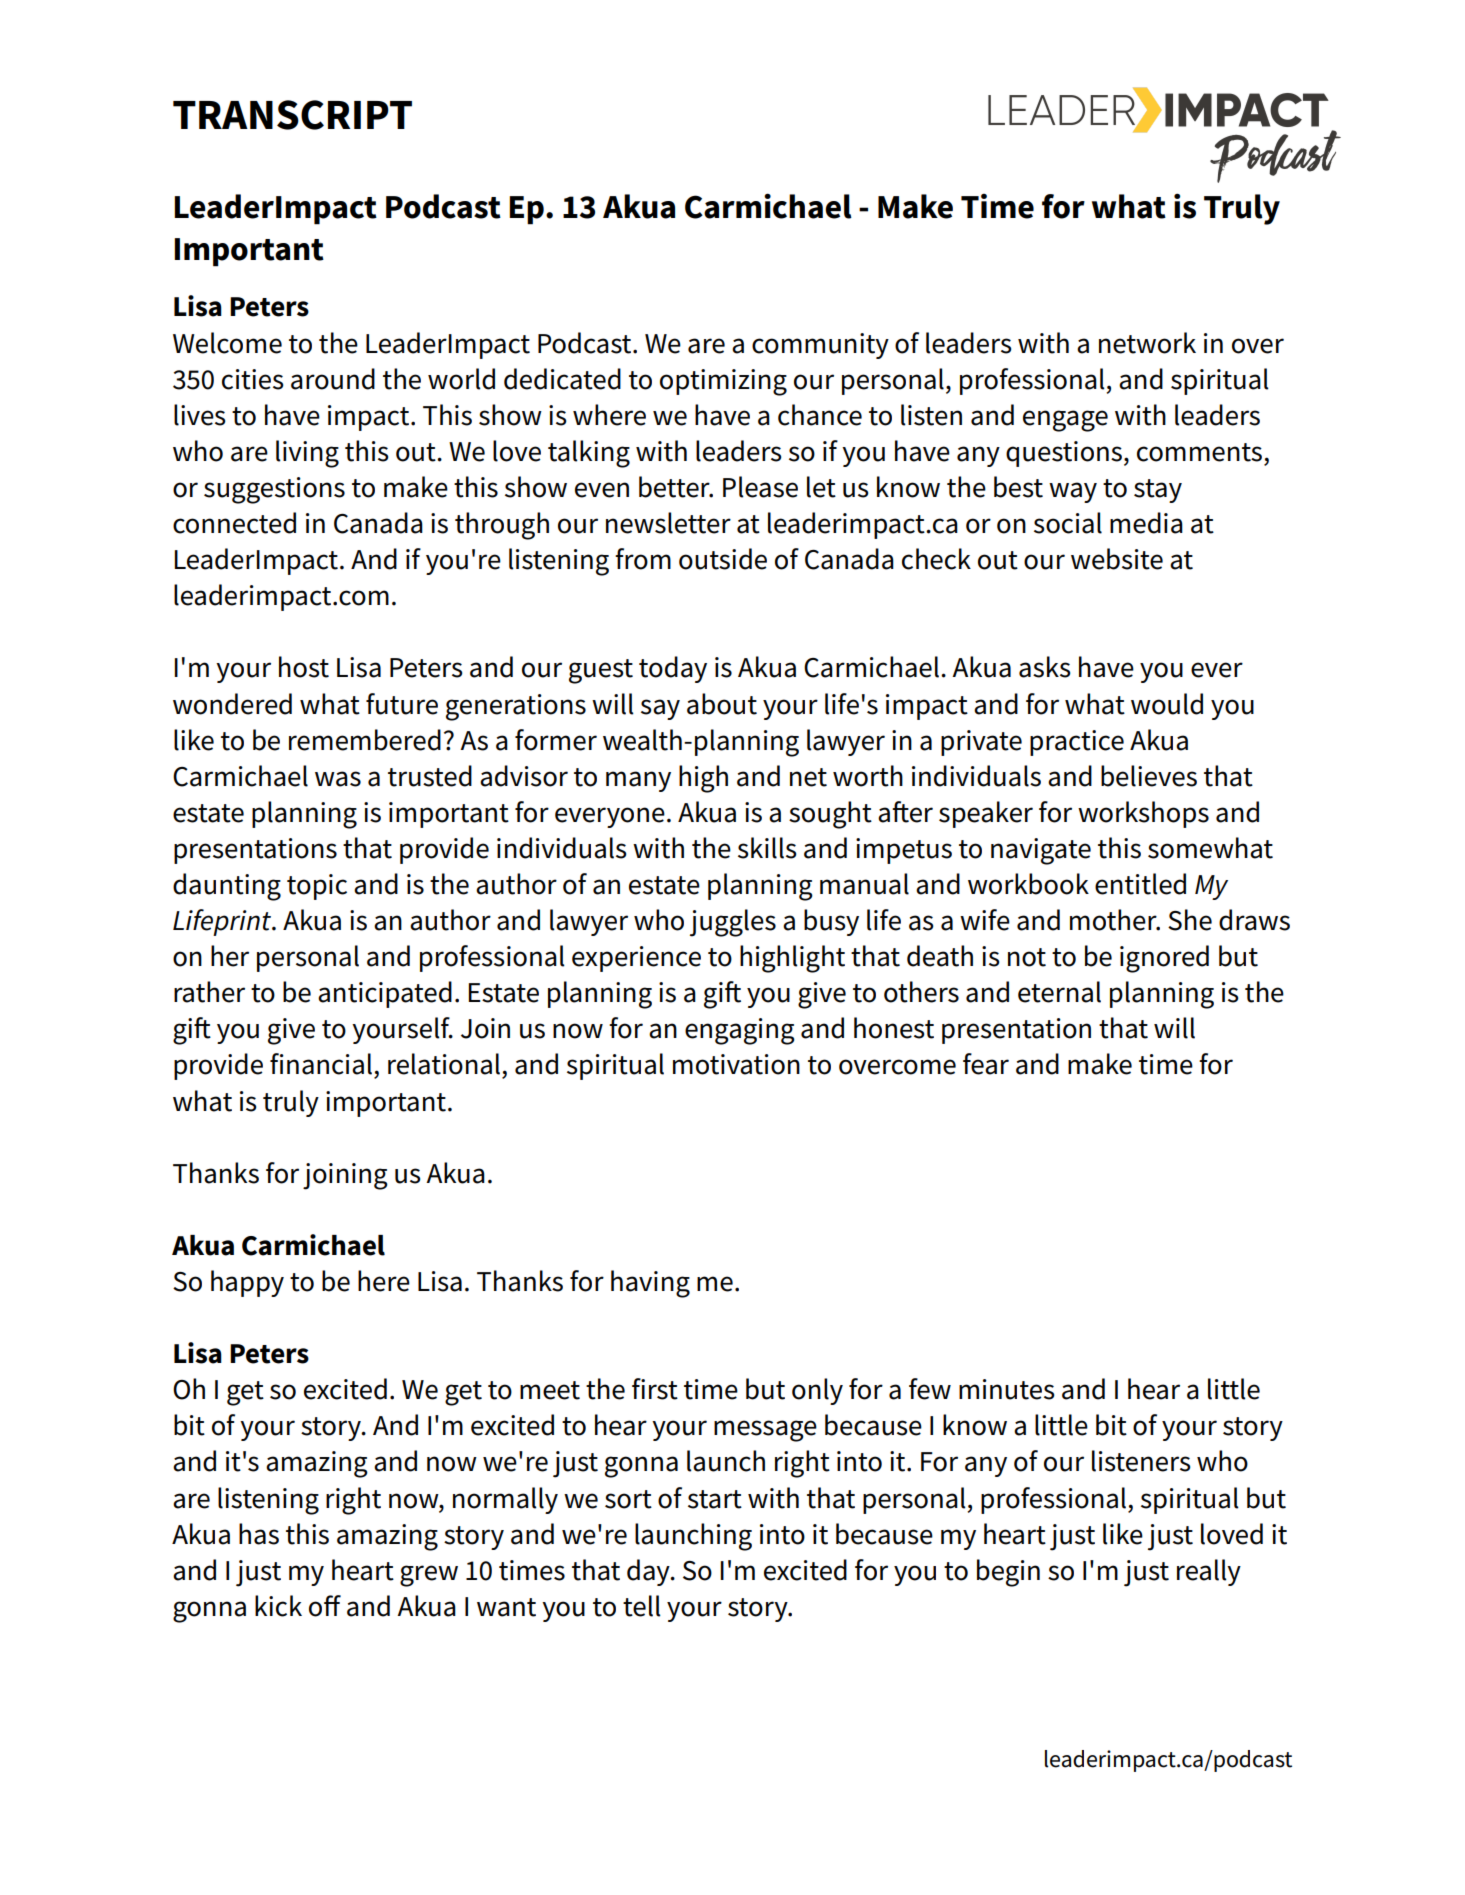  Describe the element at coordinates (820, 346) in the page. I see `community` at that location.
